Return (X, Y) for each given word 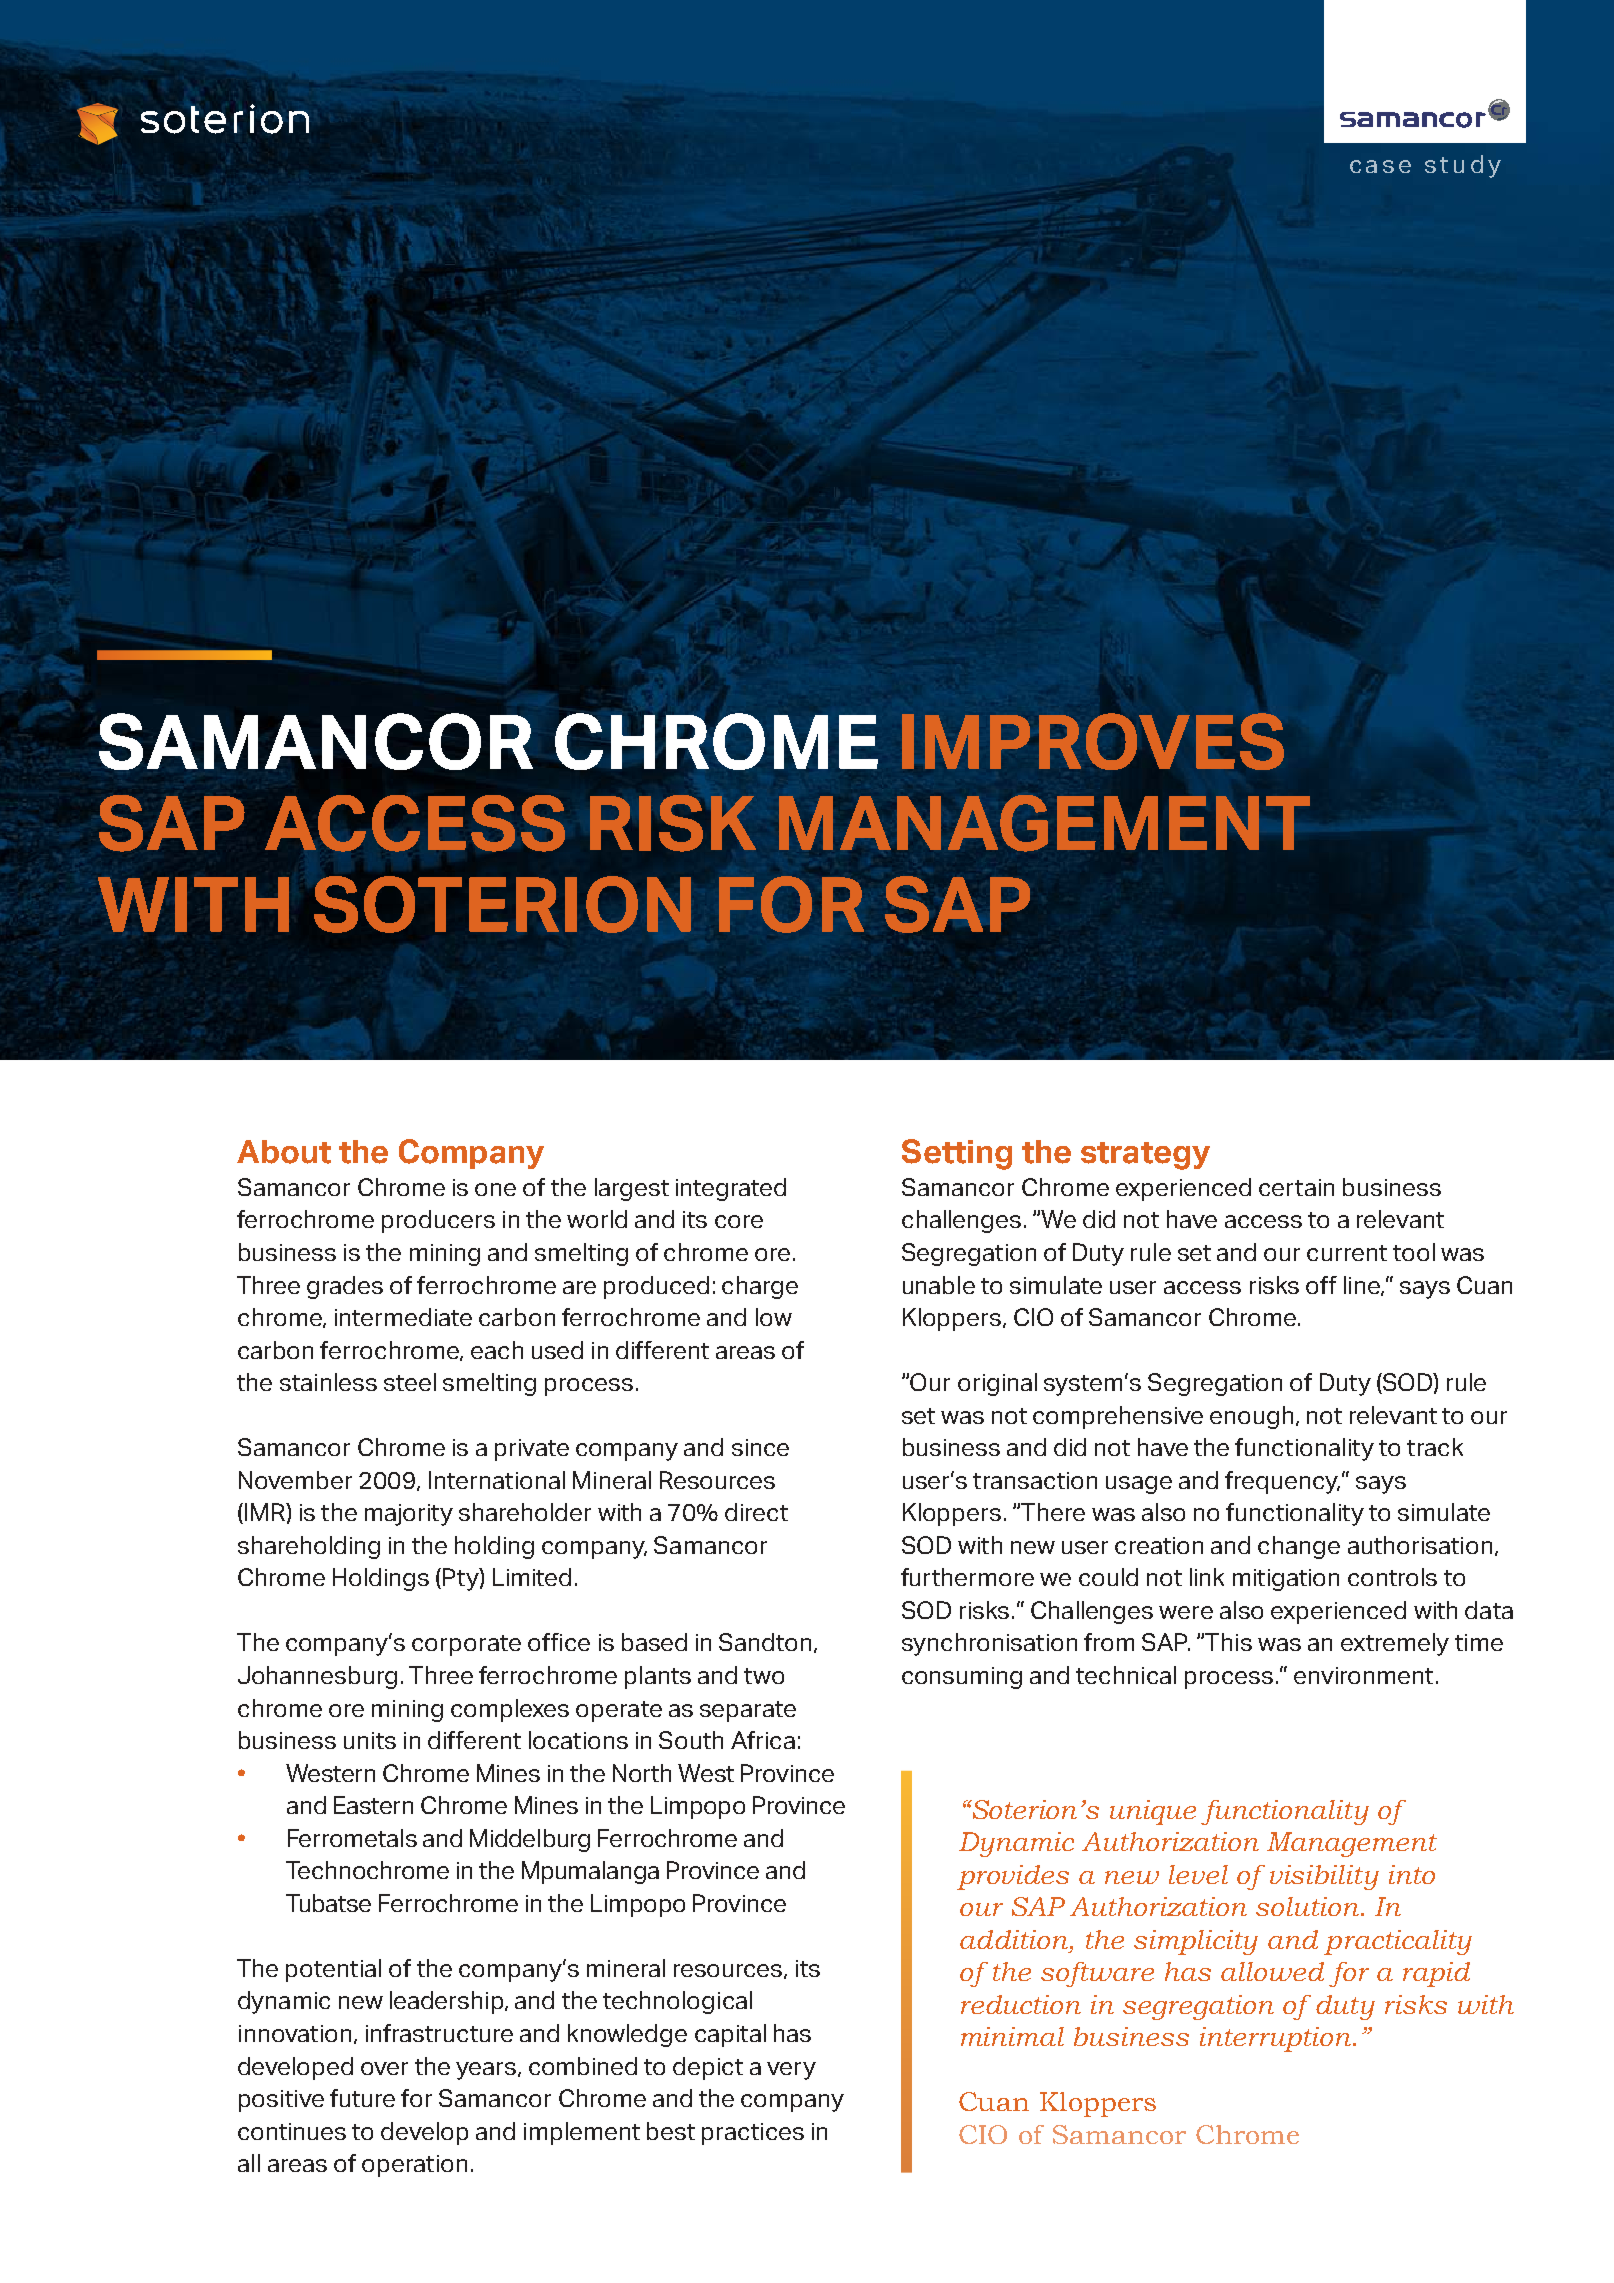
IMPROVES (1093, 741)
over (384, 2068)
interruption (1277, 2039)
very (791, 2071)
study (1463, 166)
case (1380, 166)
